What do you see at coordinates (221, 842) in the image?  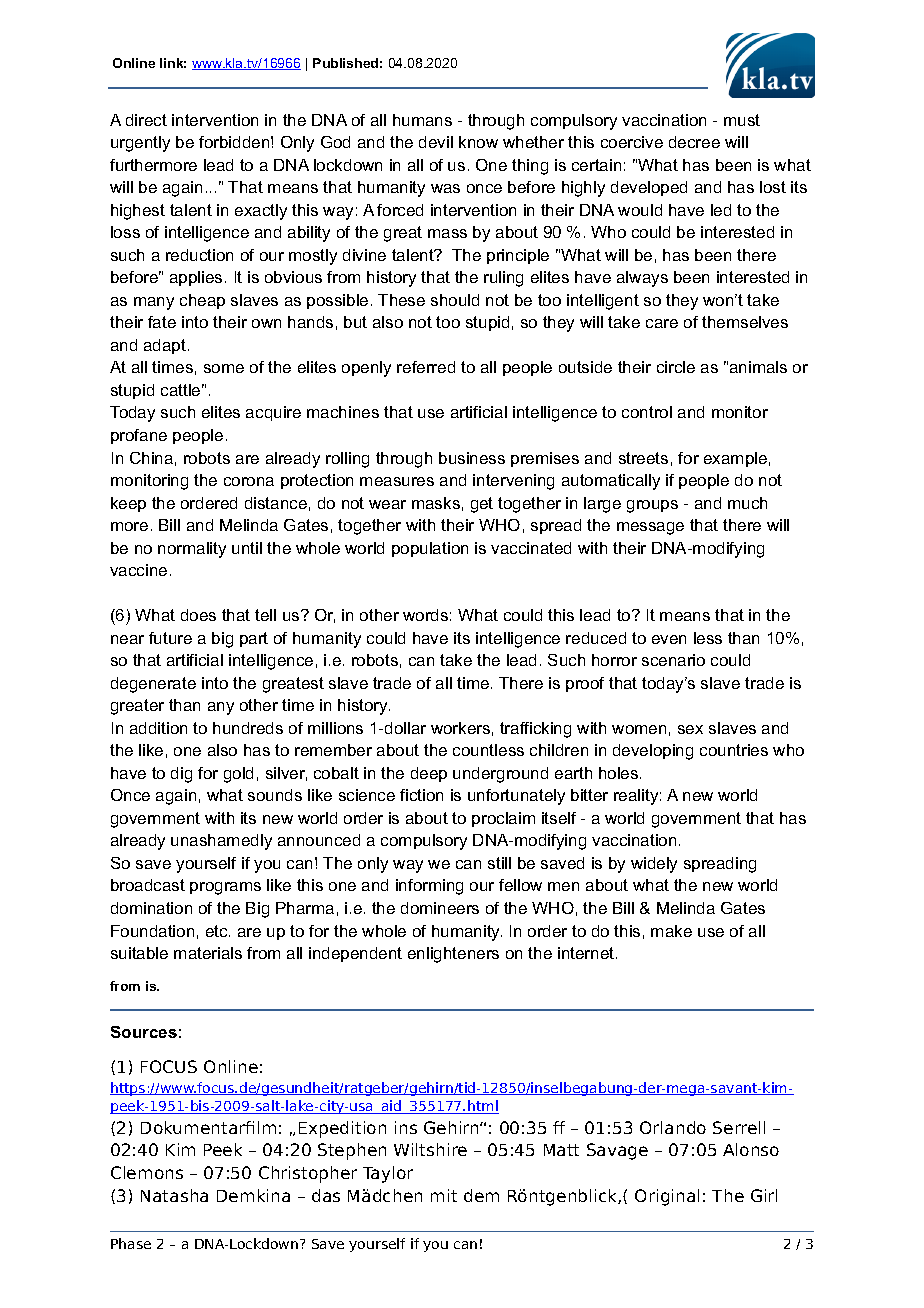 I see `unashamedly` at bounding box center [221, 842].
